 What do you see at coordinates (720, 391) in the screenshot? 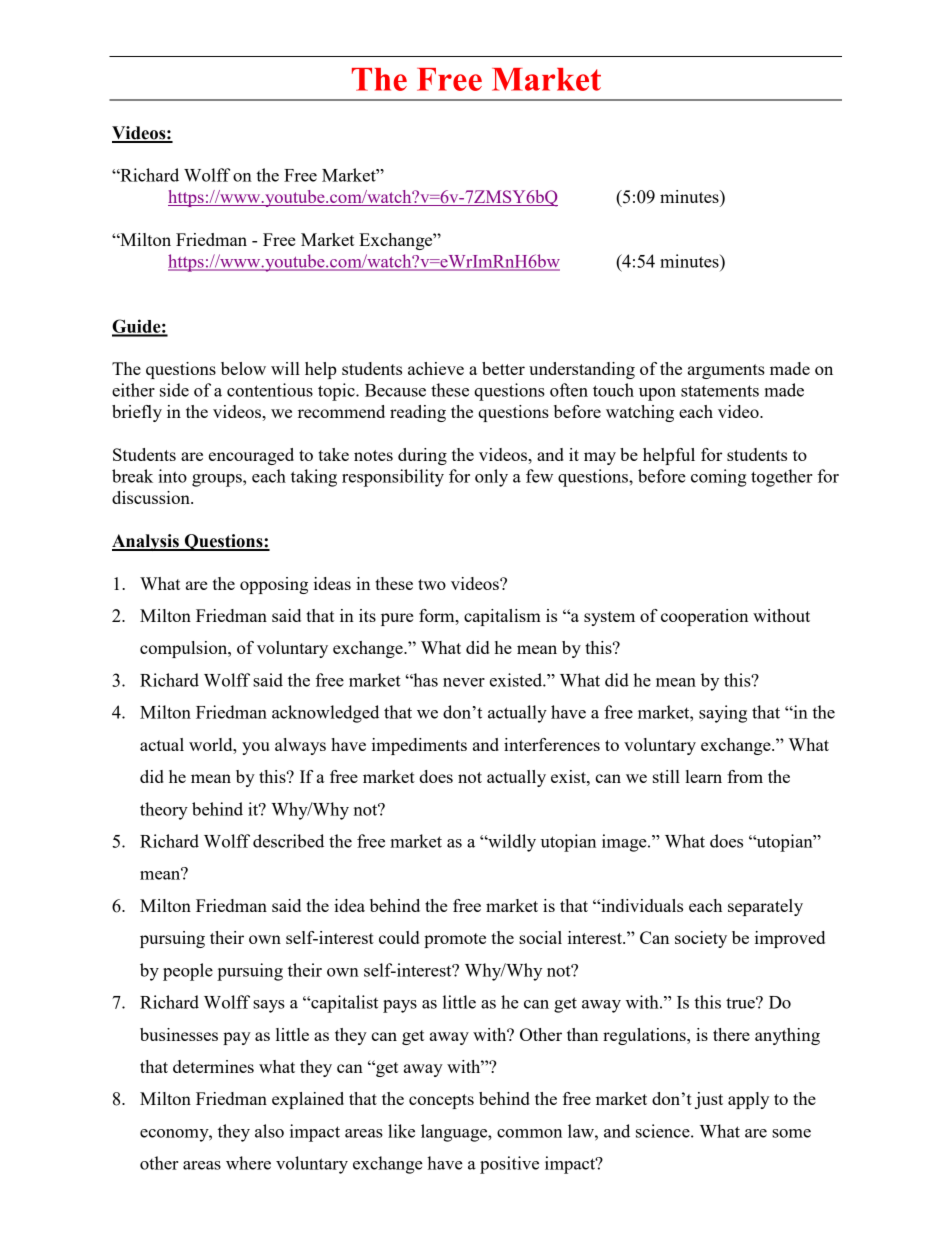
I see `statements` at bounding box center [720, 391].
